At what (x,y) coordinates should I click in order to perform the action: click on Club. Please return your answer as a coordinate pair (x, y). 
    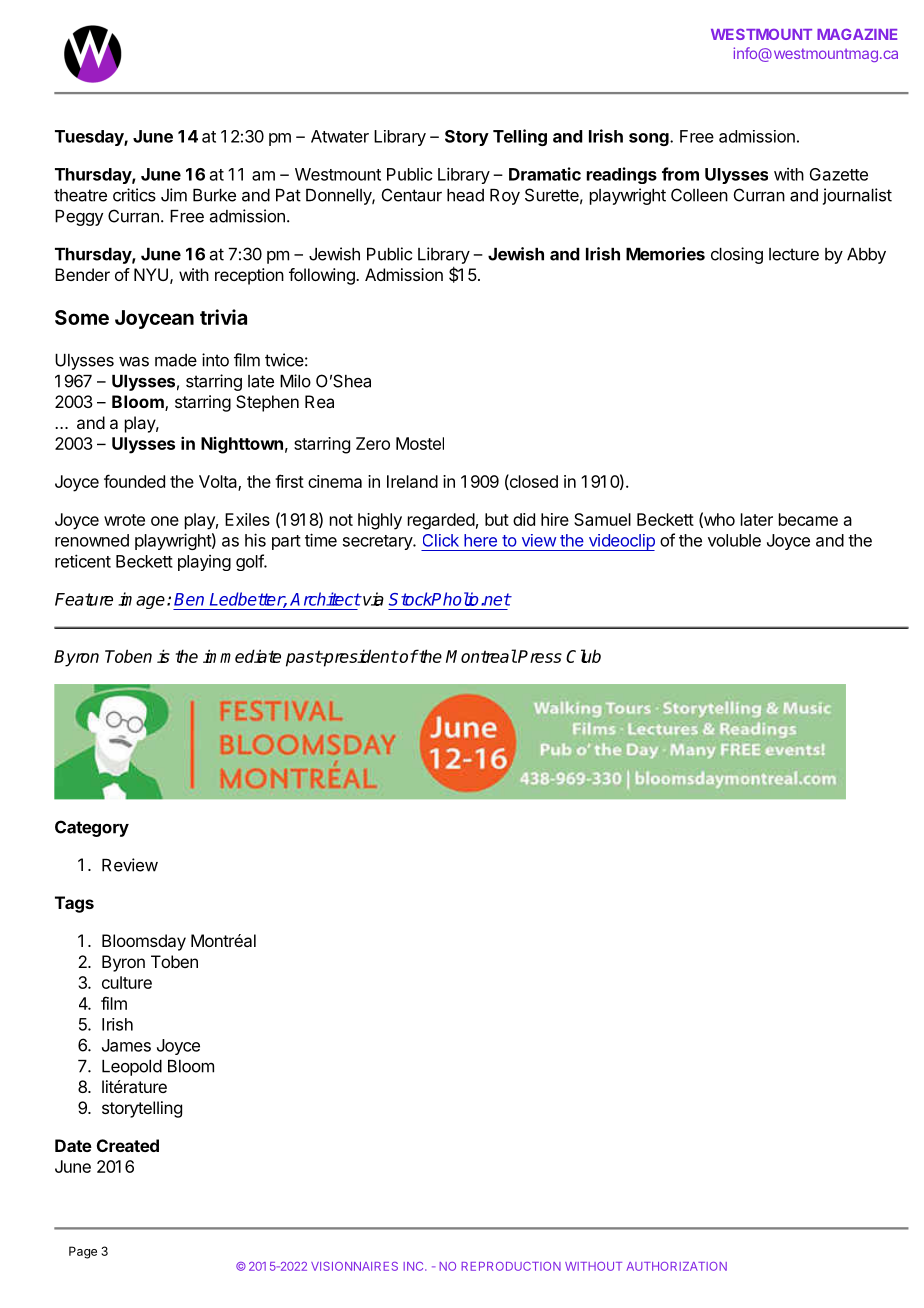
    Looking at the image, I should click on (583, 656).
